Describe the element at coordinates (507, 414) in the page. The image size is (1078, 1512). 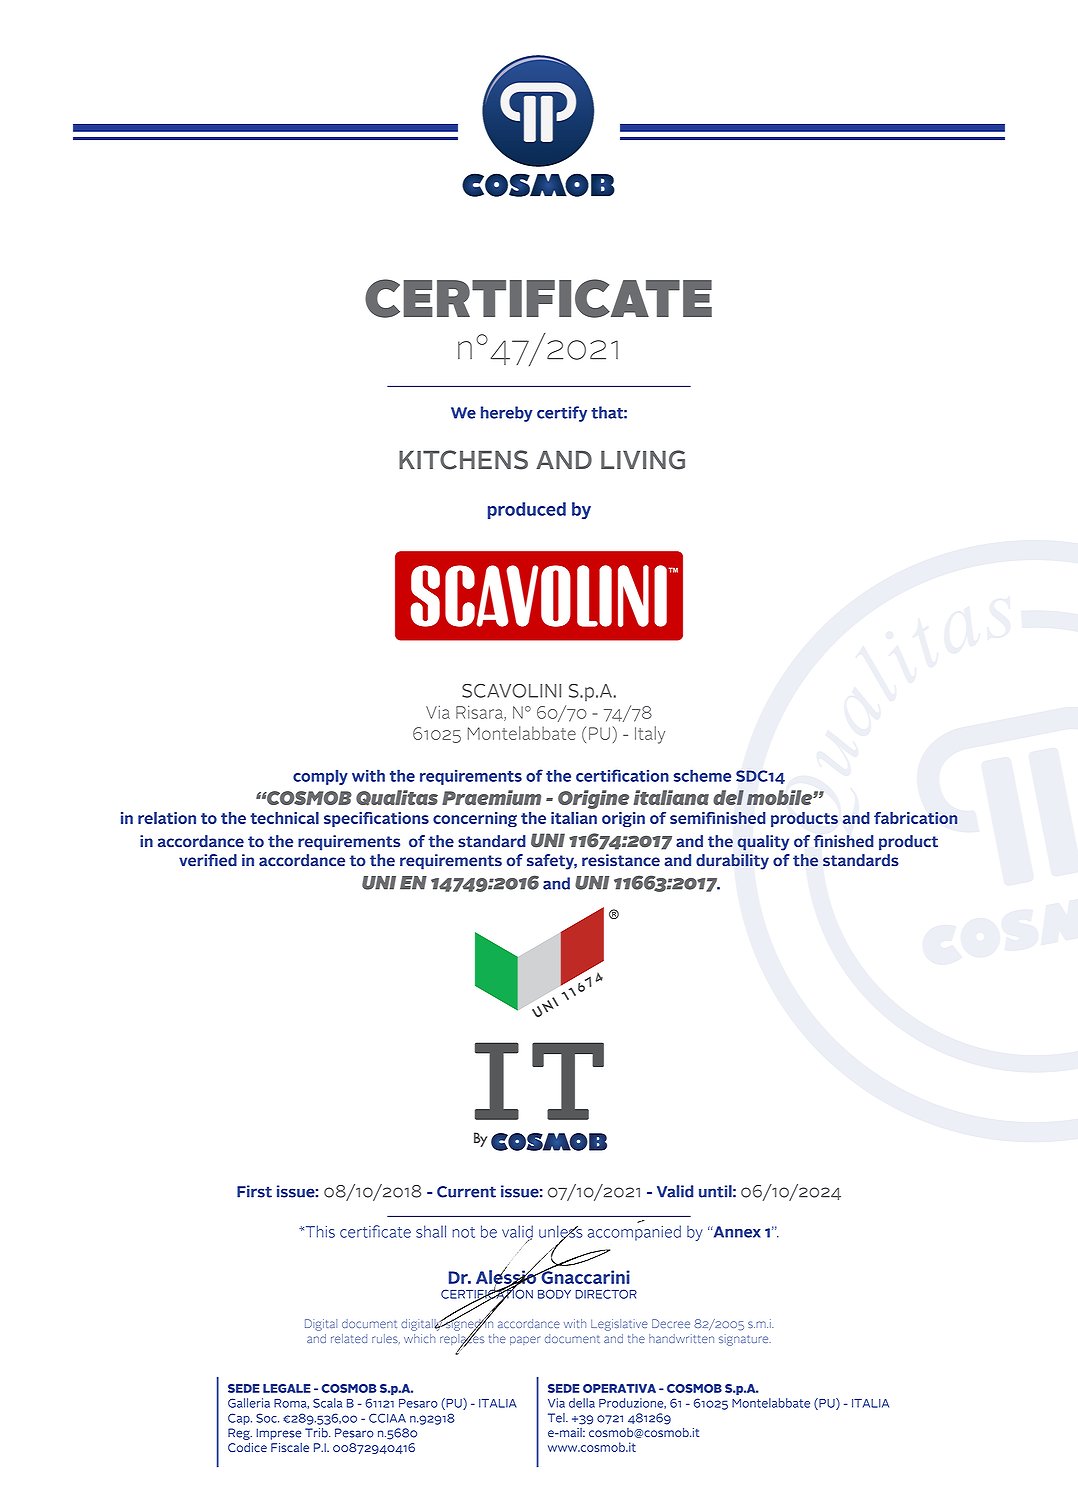
I see `hereby` at that location.
